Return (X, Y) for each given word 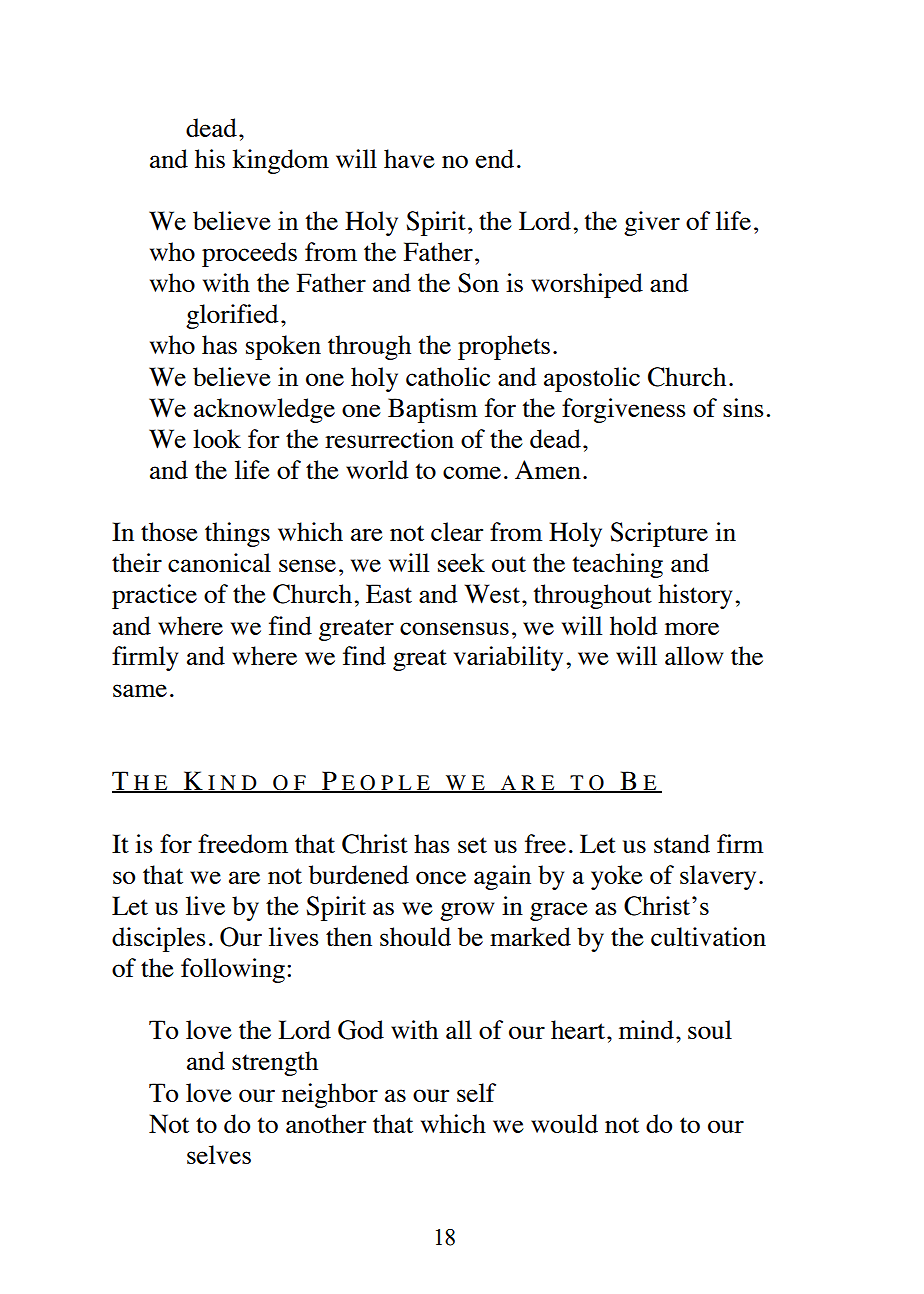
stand (682, 843)
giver (652, 223)
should (415, 936)
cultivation (708, 936)
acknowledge (264, 410)
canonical (219, 562)
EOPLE (386, 784)
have (409, 158)
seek (461, 562)
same (140, 690)
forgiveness (624, 410)
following (233, 970)
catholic (448, 376)
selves (219, 1154)
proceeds (249, 254)
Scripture (659, 534)
